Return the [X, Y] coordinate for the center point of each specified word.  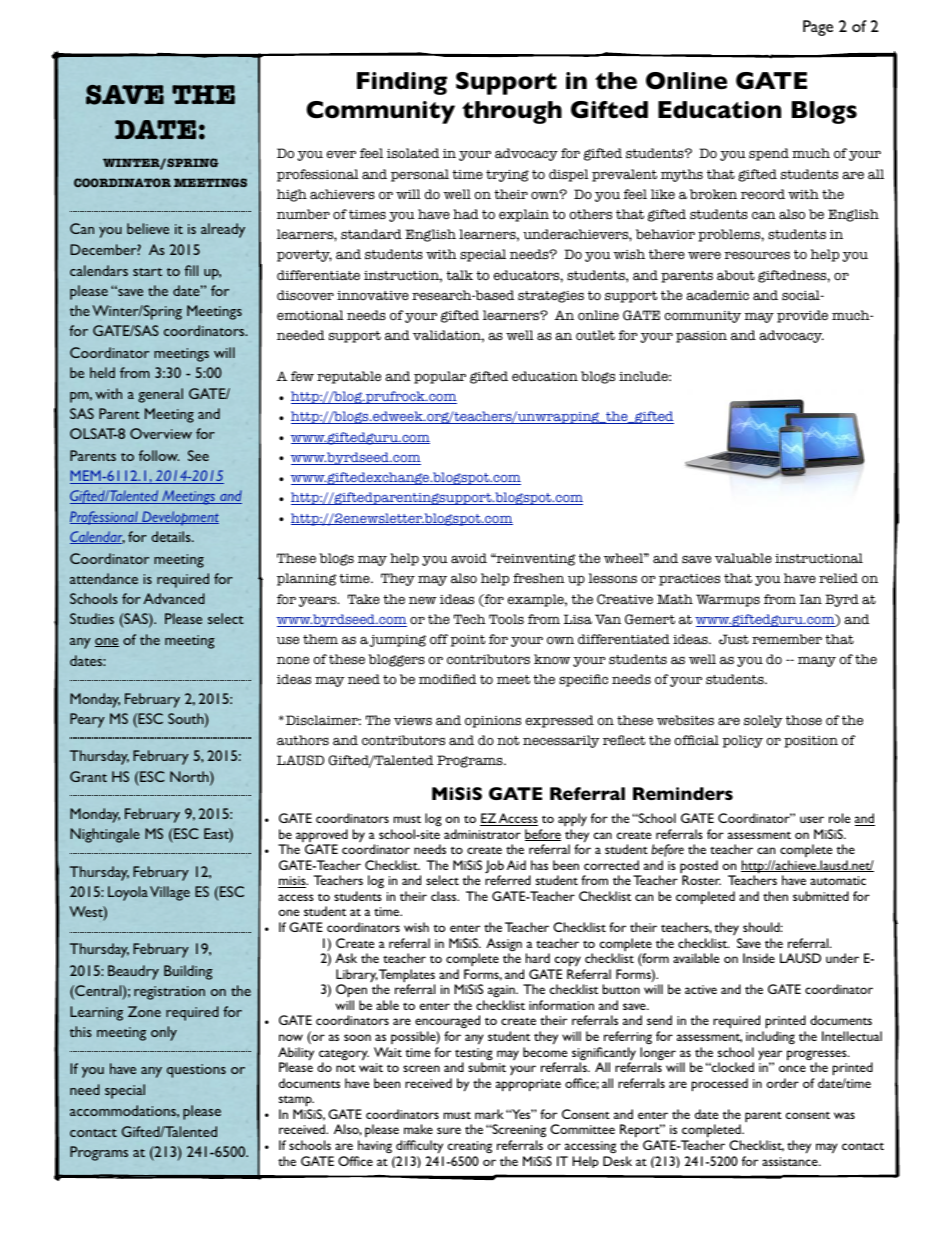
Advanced [174, 598]
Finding [402, 83]
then [775, 896]
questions [196, 1071]
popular [440, 377]
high [292, 195]
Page [818, 28]
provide [802, 316]
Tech [470, 619]
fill [191, 270]
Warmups [728, 600]
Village [170, 893]
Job [494, 868]
